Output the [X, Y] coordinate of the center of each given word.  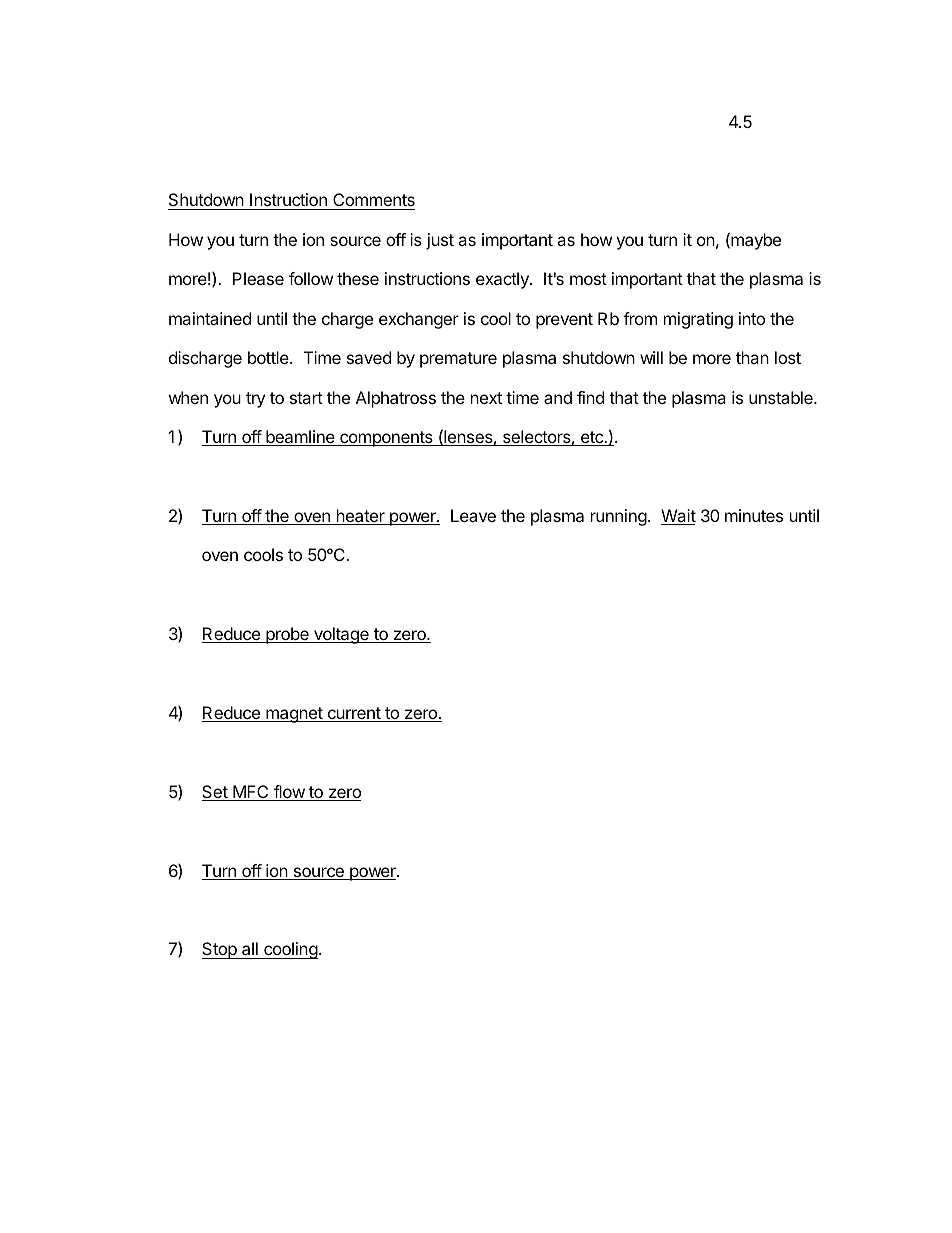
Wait [678, 517]
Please [258, 278]
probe [287, 635]
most [588, 279]
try [255, 400]
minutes [754, 515]
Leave [473, 515]
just [440, 241]
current [354, 714]
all [250, 950]
